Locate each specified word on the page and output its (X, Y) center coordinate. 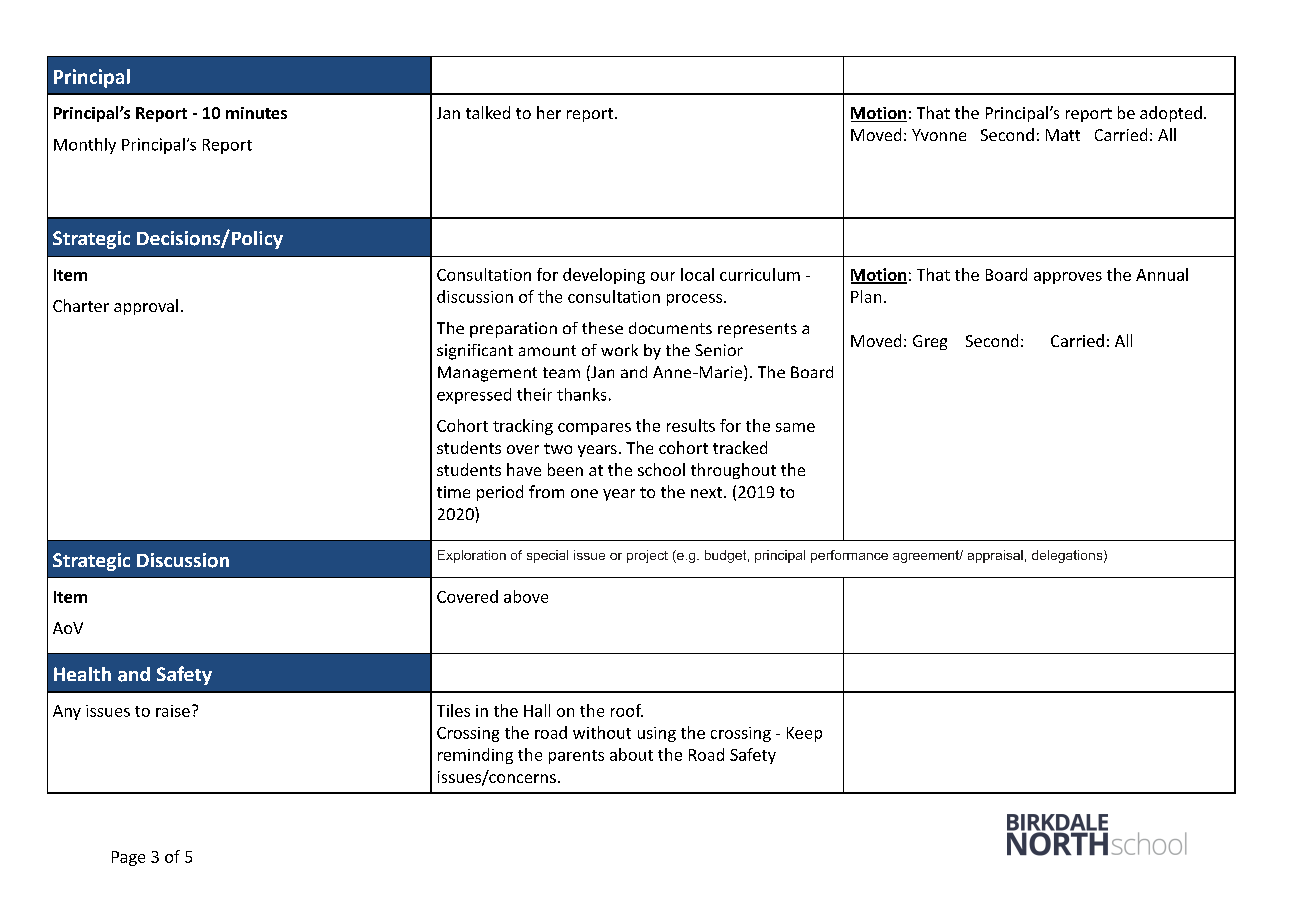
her (549, 112)
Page (128, 858)
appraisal (995, 556)
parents (576, 757)
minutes (256, 113)
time (453, 492)
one (584, 493)
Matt (1063, 135)
